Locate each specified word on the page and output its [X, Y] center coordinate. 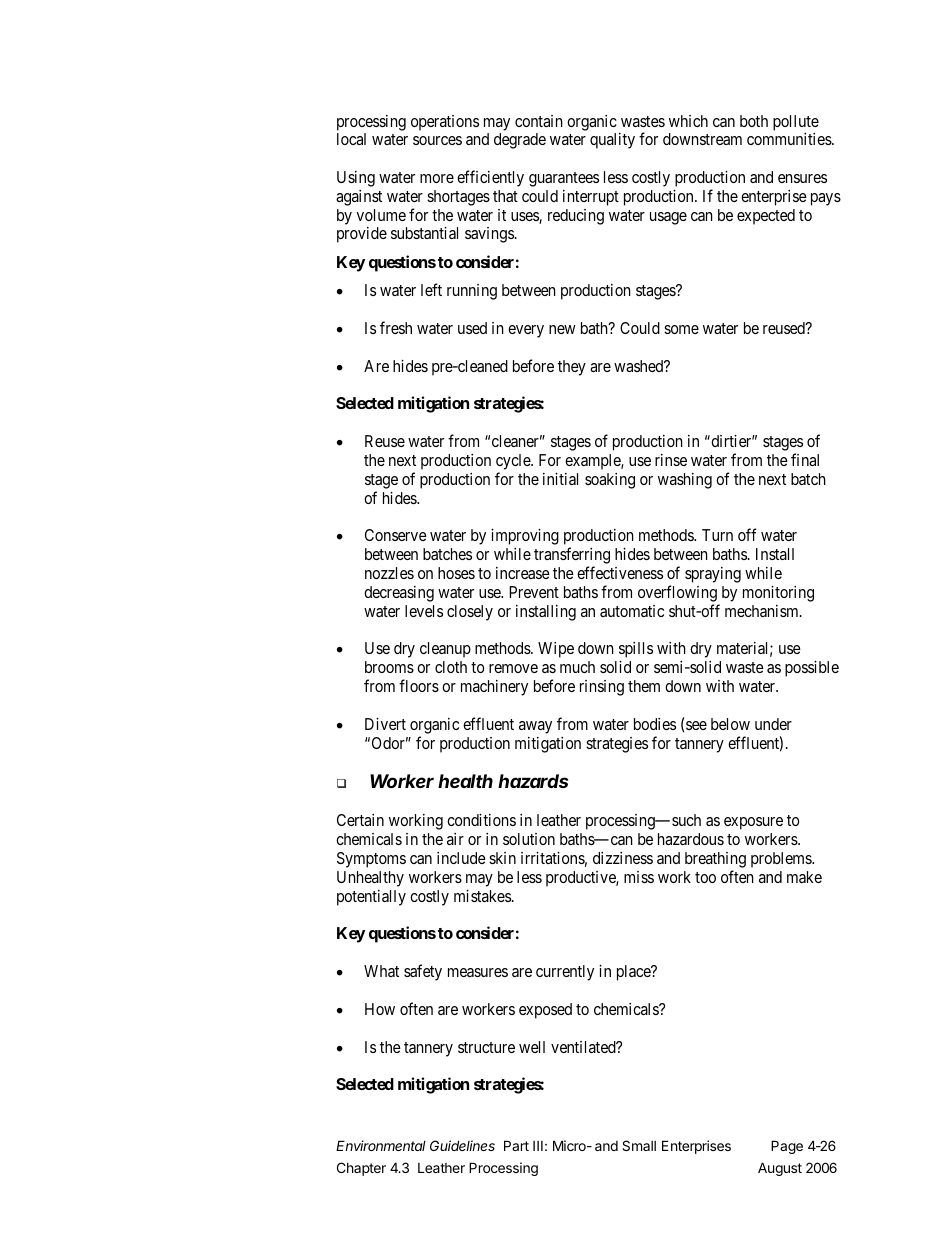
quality [612, 141]
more [437, 178]
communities [790, 139]
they [572, 368]
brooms [389, 667]
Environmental [381, 1145]
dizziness [623, 858]
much [577, 667]
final [805, 459]
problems [782, 860]
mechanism [763, 611]
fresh [396, 327]
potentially [371, 898]
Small [639, 1145]
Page [787, 1147]
